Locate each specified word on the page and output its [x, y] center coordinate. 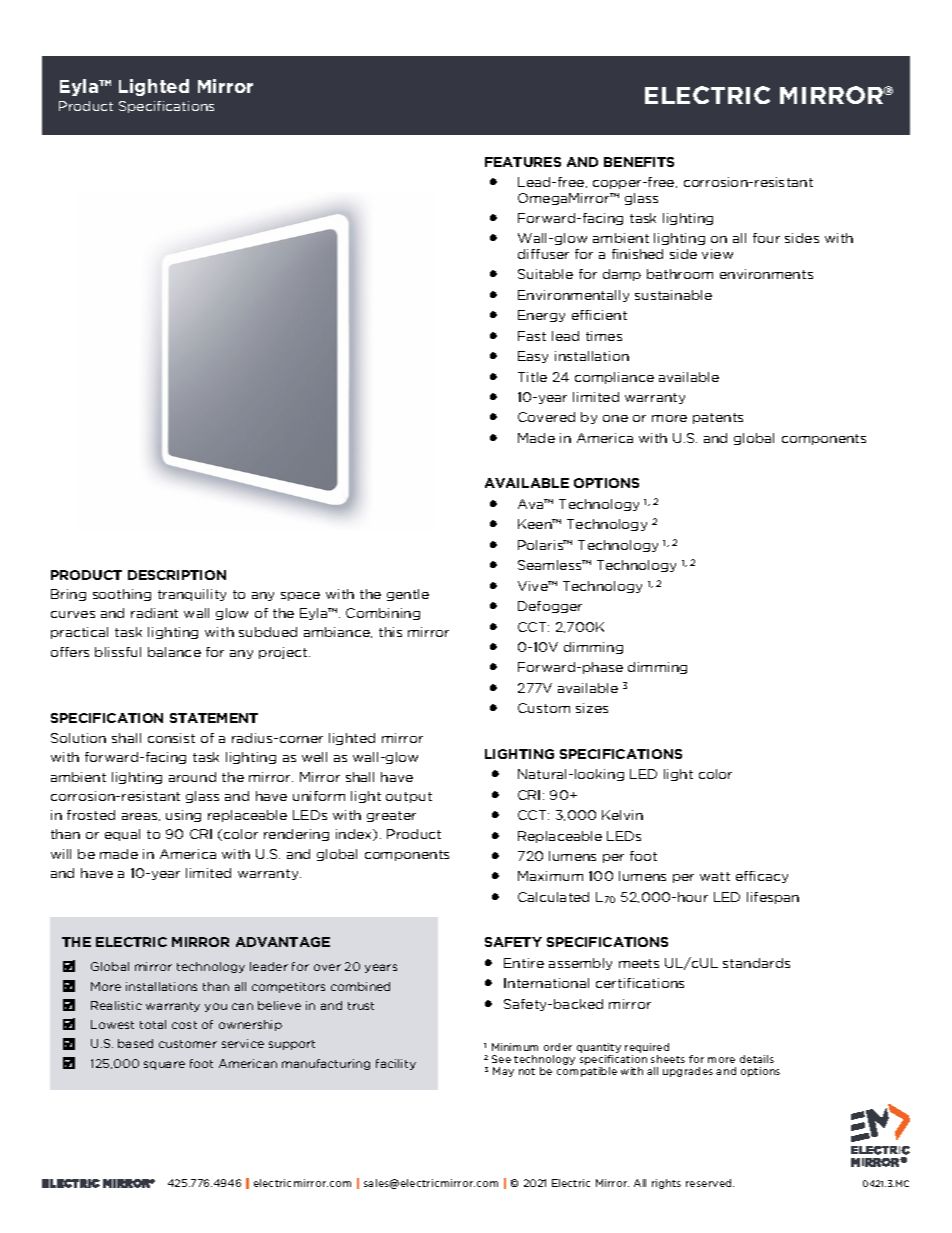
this [390, 632]
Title [532, 377]
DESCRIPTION [177, 575]
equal [122, 835]
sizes [592, 708]
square [164, 1065]
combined [360, 986]
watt [715, 876]
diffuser [543, 254]
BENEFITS [639, 162]
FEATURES [523, 162]
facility [396, 1064]
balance [174, 652]
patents [718, 418]
